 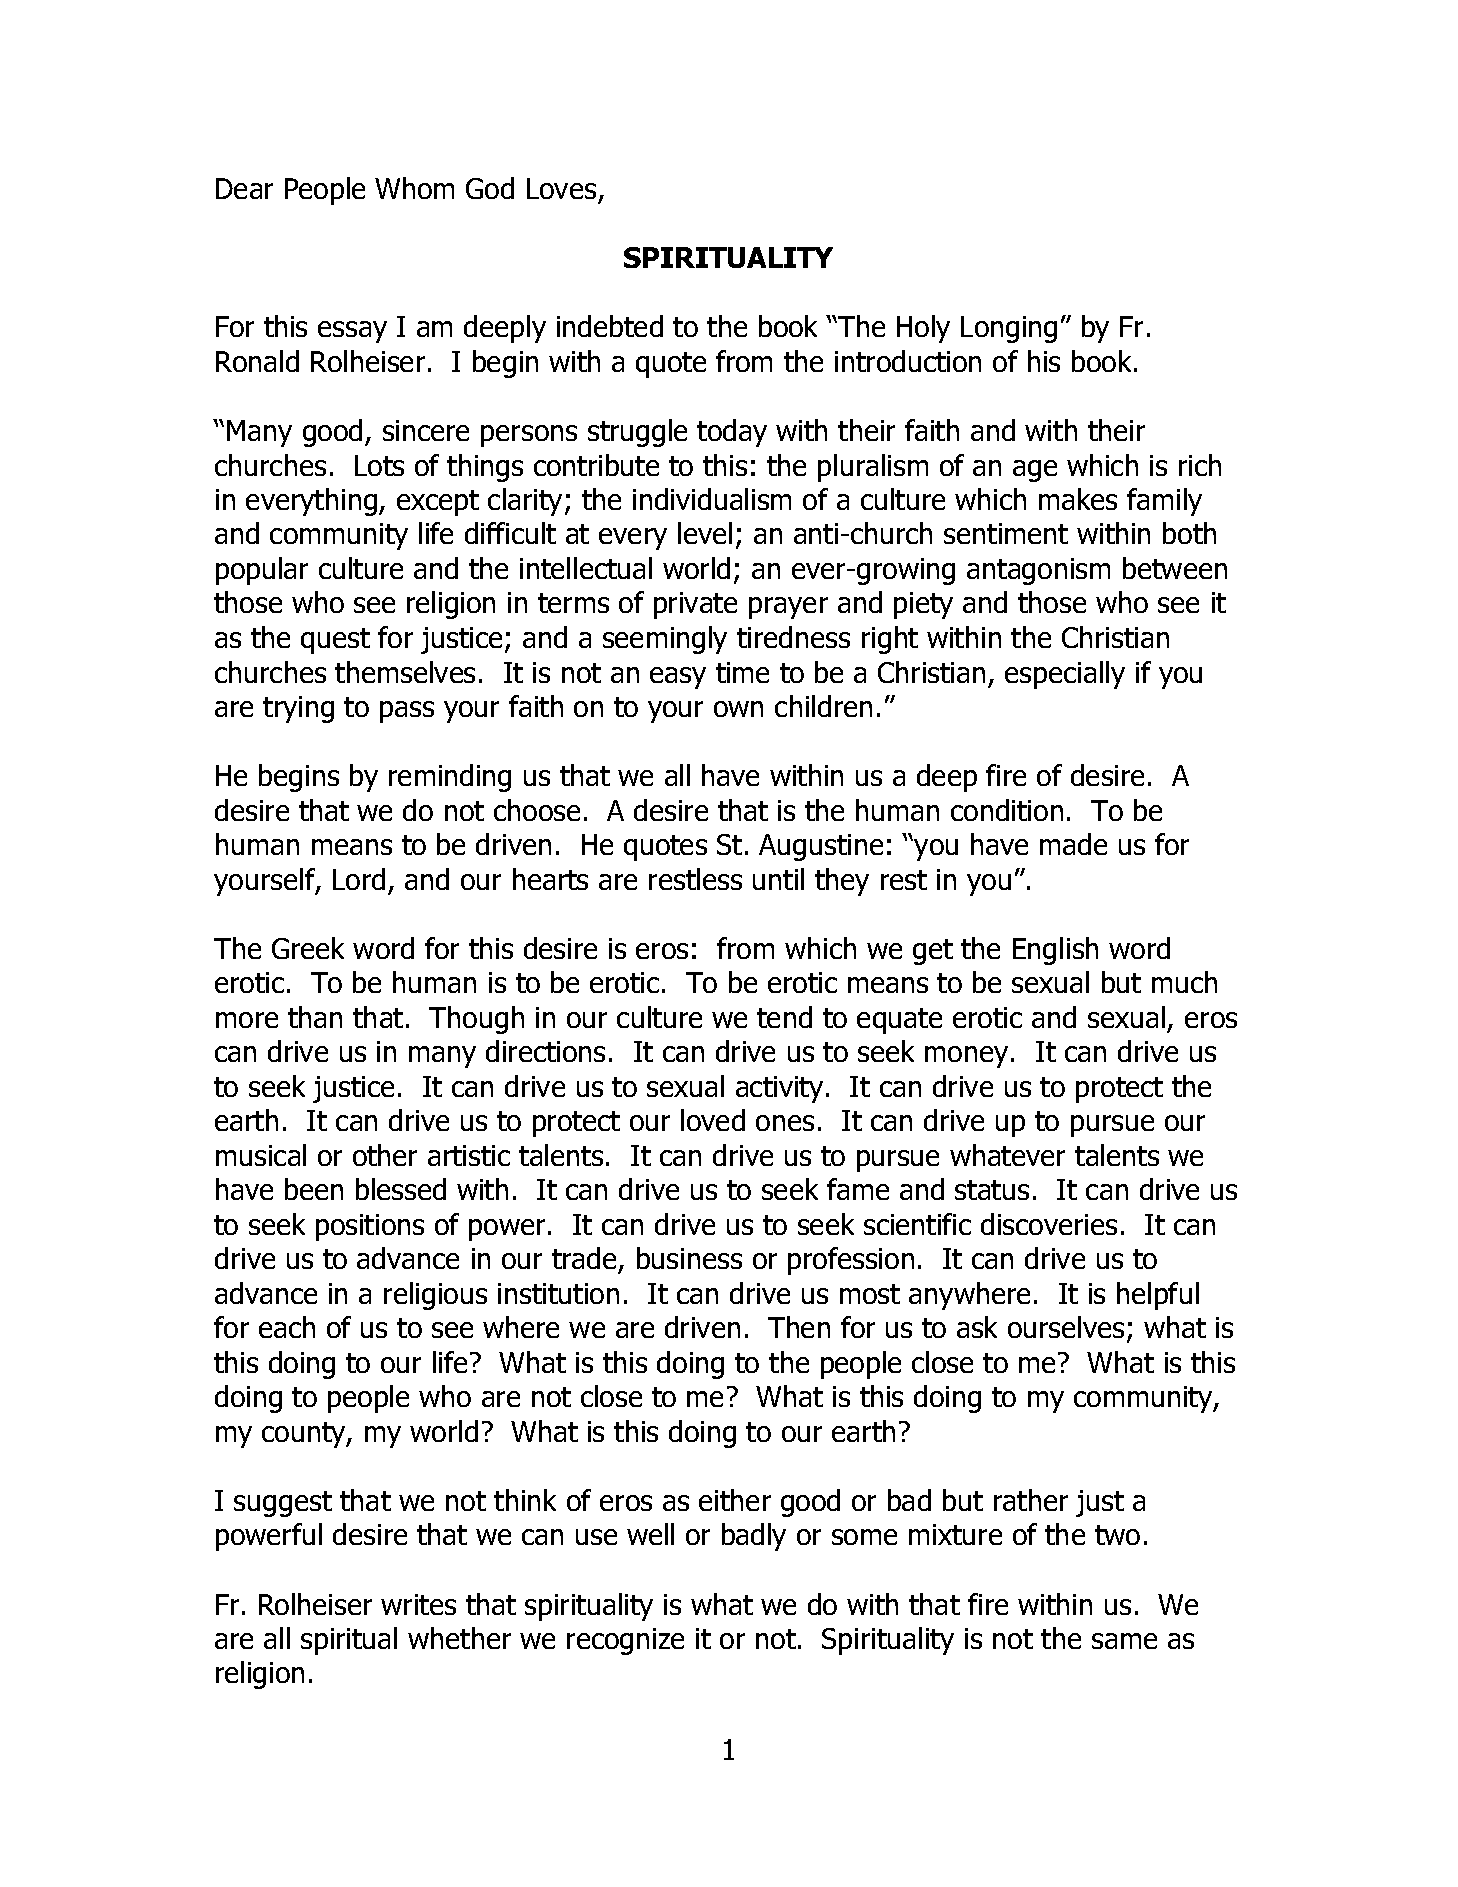 I want to click on Whom, so click(x=414, y=188).
